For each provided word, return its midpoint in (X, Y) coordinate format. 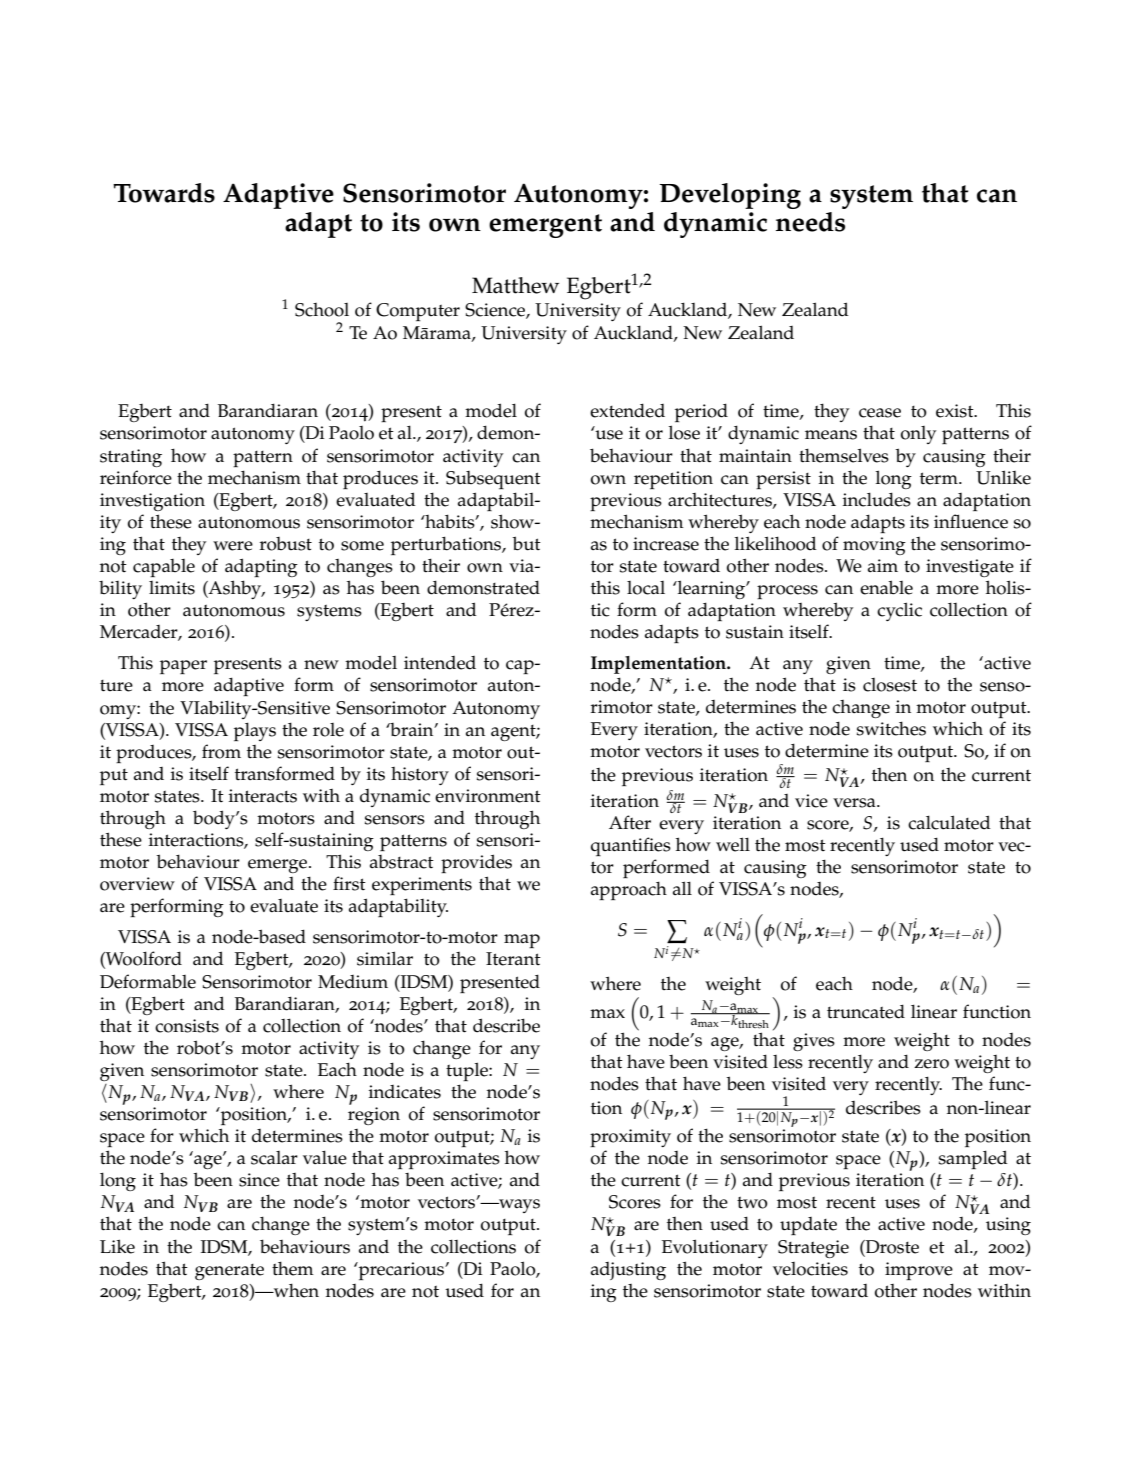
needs (810, 222)
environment (488, 796)
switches (891, 728)
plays (255, 731)
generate (229, 1272)
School (322, 310)
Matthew (515, 285)
